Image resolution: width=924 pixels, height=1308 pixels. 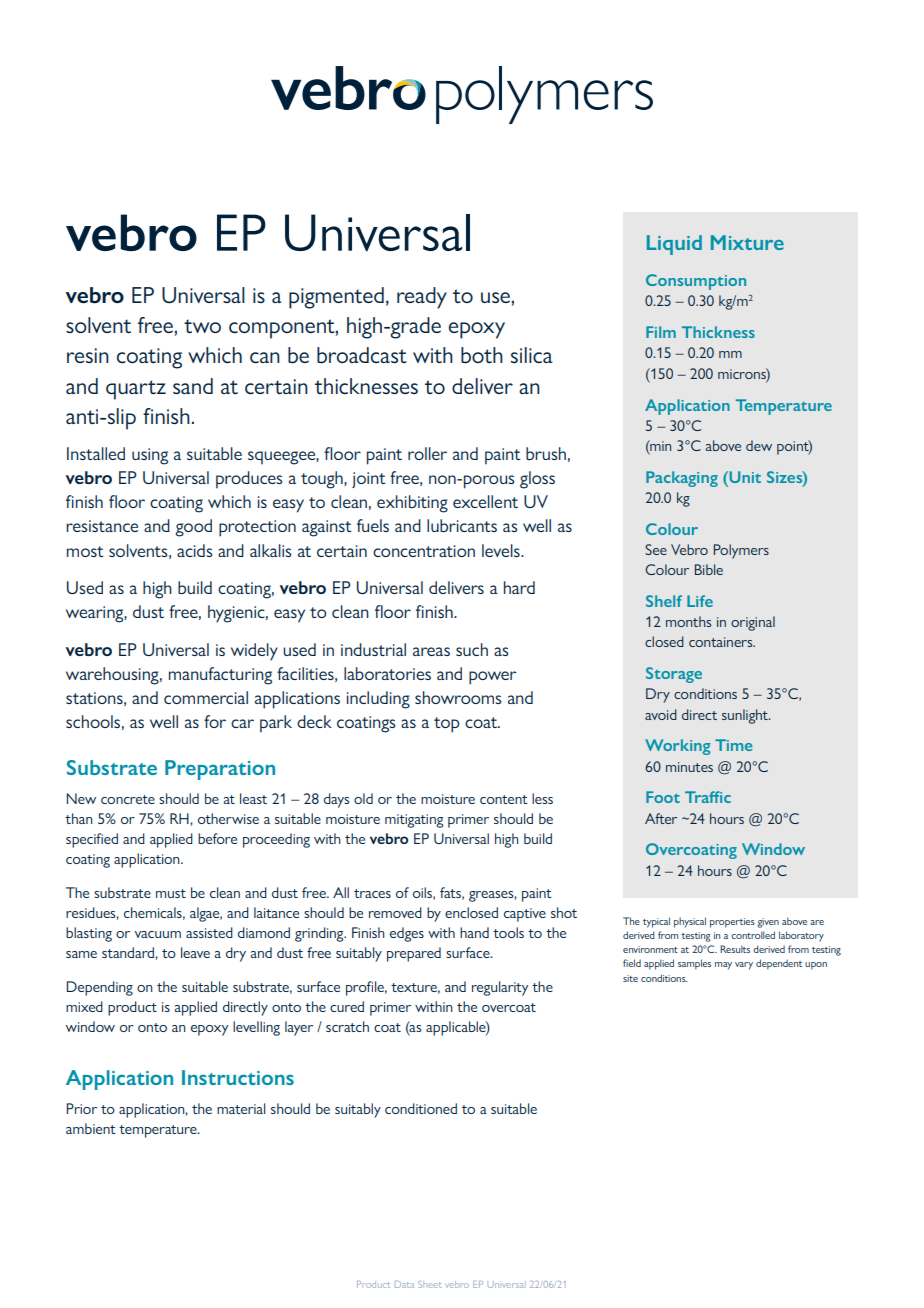 I want to click on ambient, so click(x=91, y=1128).
